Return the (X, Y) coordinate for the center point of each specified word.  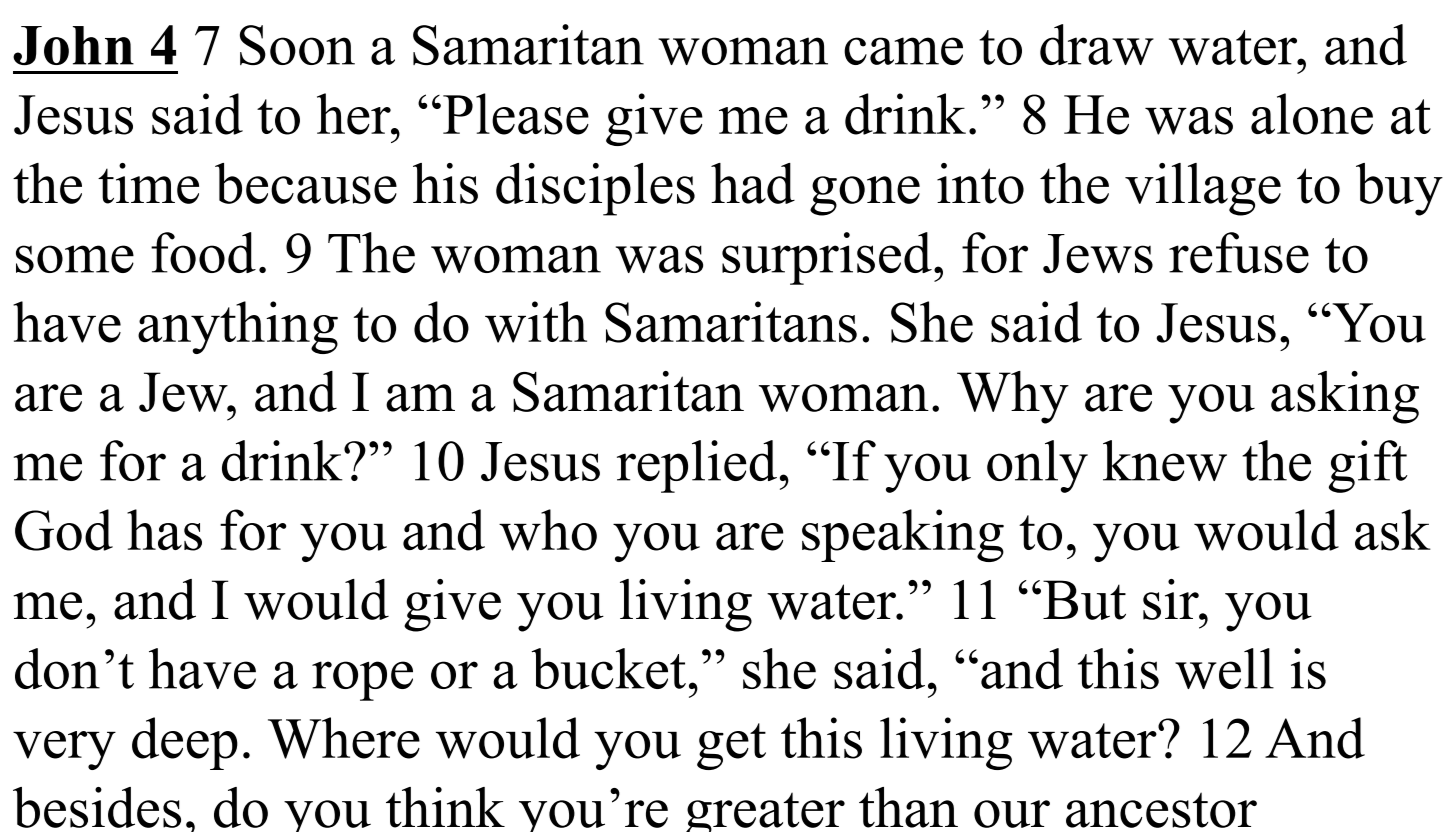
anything (238, 327)
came (903, 51)
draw (1097, 44)
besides (97, 807)
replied (697, 466)
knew (1165, 460)
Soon (297, 45)
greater (765, 812)
